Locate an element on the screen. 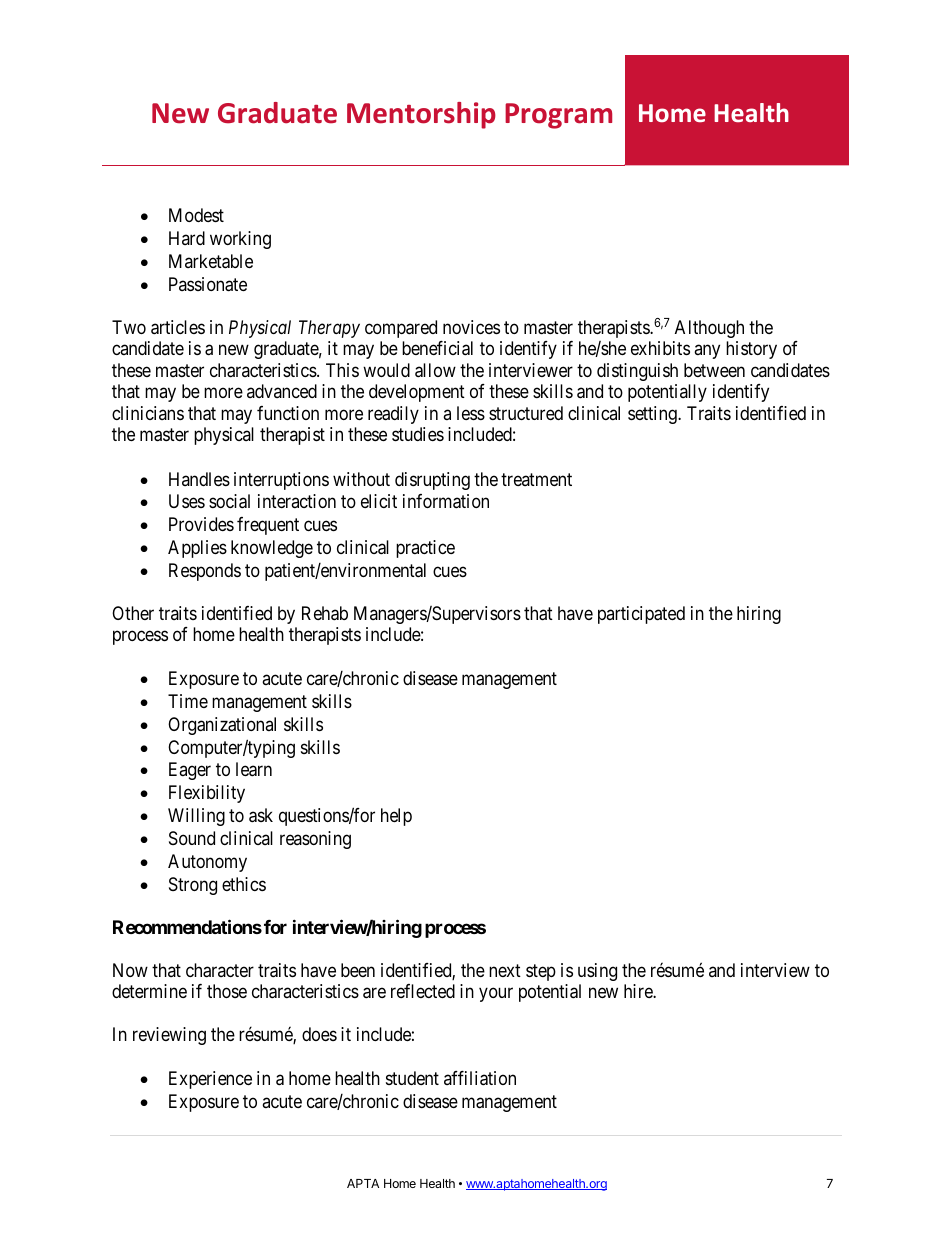  Program is located at coordinates (558, 116).
